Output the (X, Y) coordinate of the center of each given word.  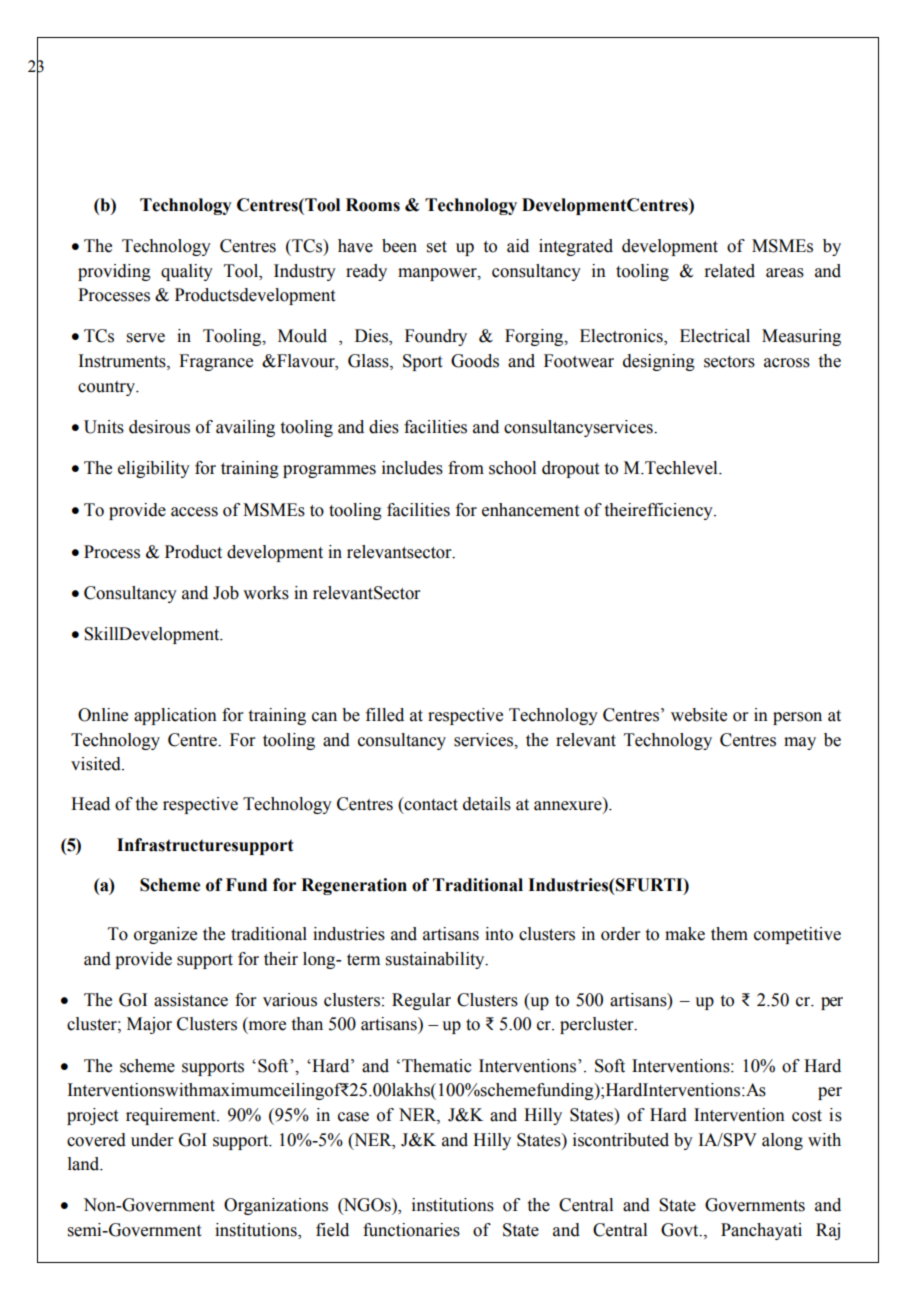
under (152, 1140)
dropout (570, 469)
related (729, 271)
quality (187, 272)
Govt (681, 1230)
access (194, 512)
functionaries (411, 1230)
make (685, 934)
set (437, 247)
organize (165, 935)
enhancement (530, 510)
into (499, 934)
